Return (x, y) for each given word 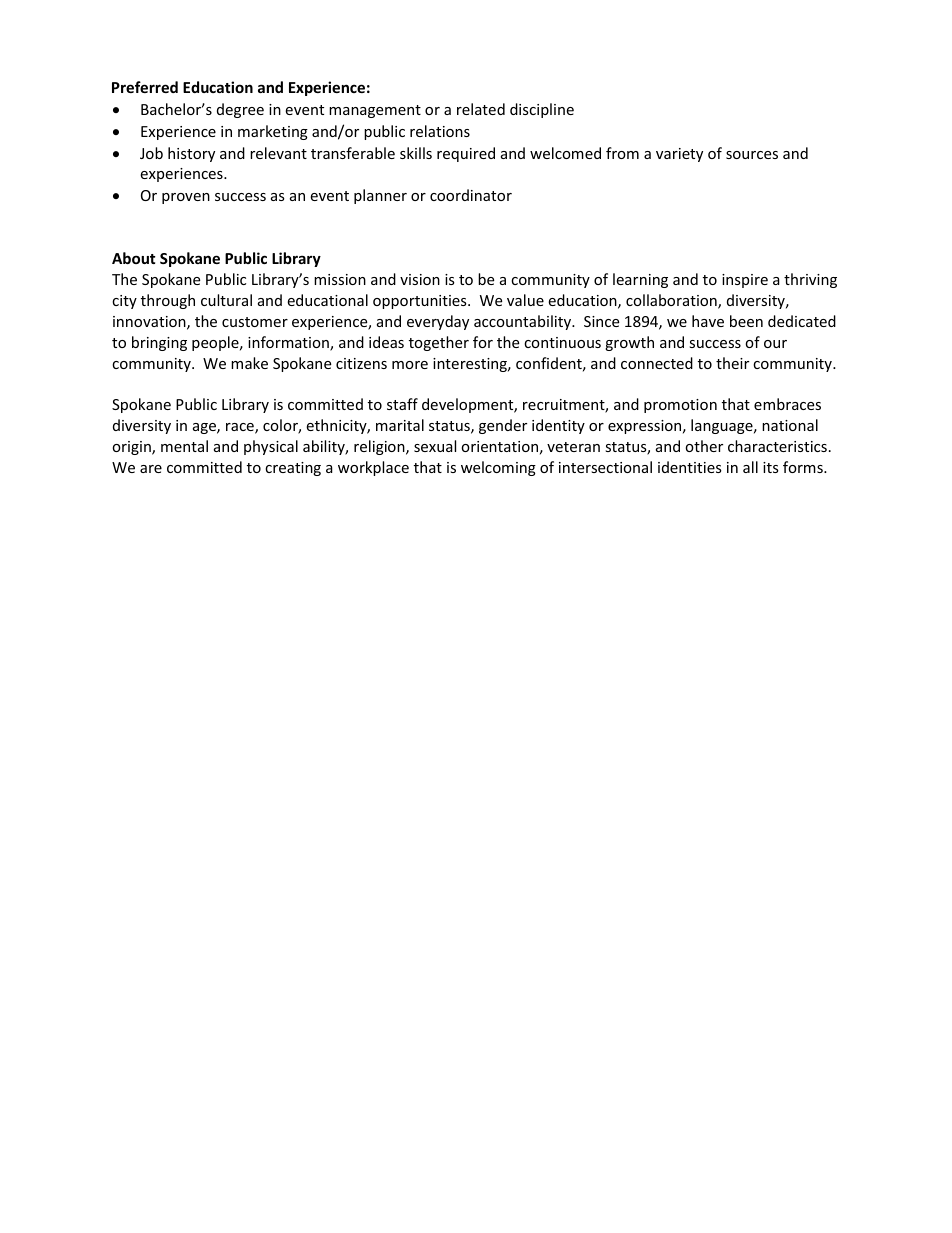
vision (420, 279)
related (481, 109)
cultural (226, 300)
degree (240, 110)
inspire (745, 281)
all (750, 467)
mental (184, 446)
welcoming (498, 468)
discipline (542, 110)
